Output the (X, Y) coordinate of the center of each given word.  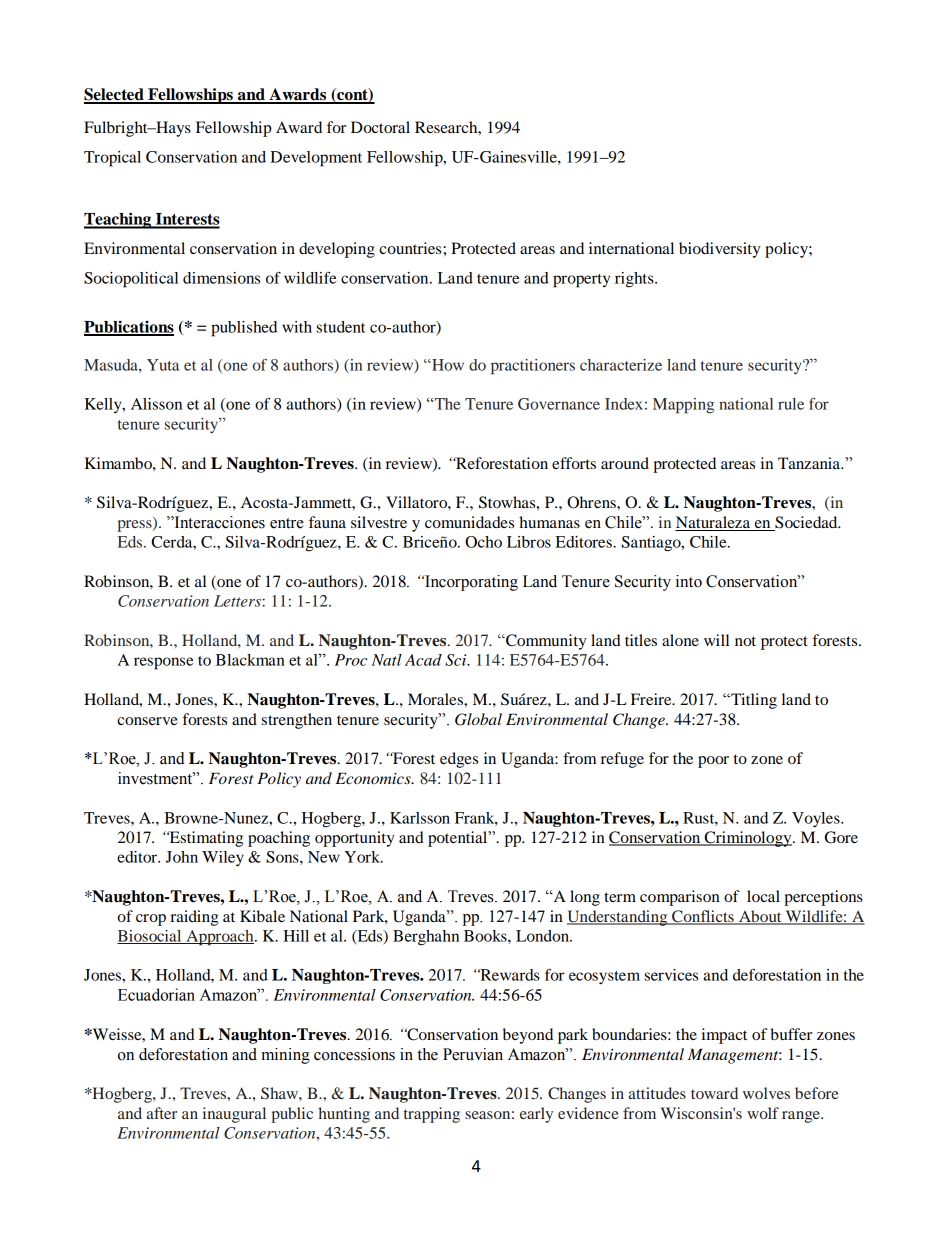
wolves (766, 1093)
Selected (115, 95)
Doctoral (380, 127)
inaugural (234, 1115)
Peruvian (473, 1054)
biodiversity (720, 250)
